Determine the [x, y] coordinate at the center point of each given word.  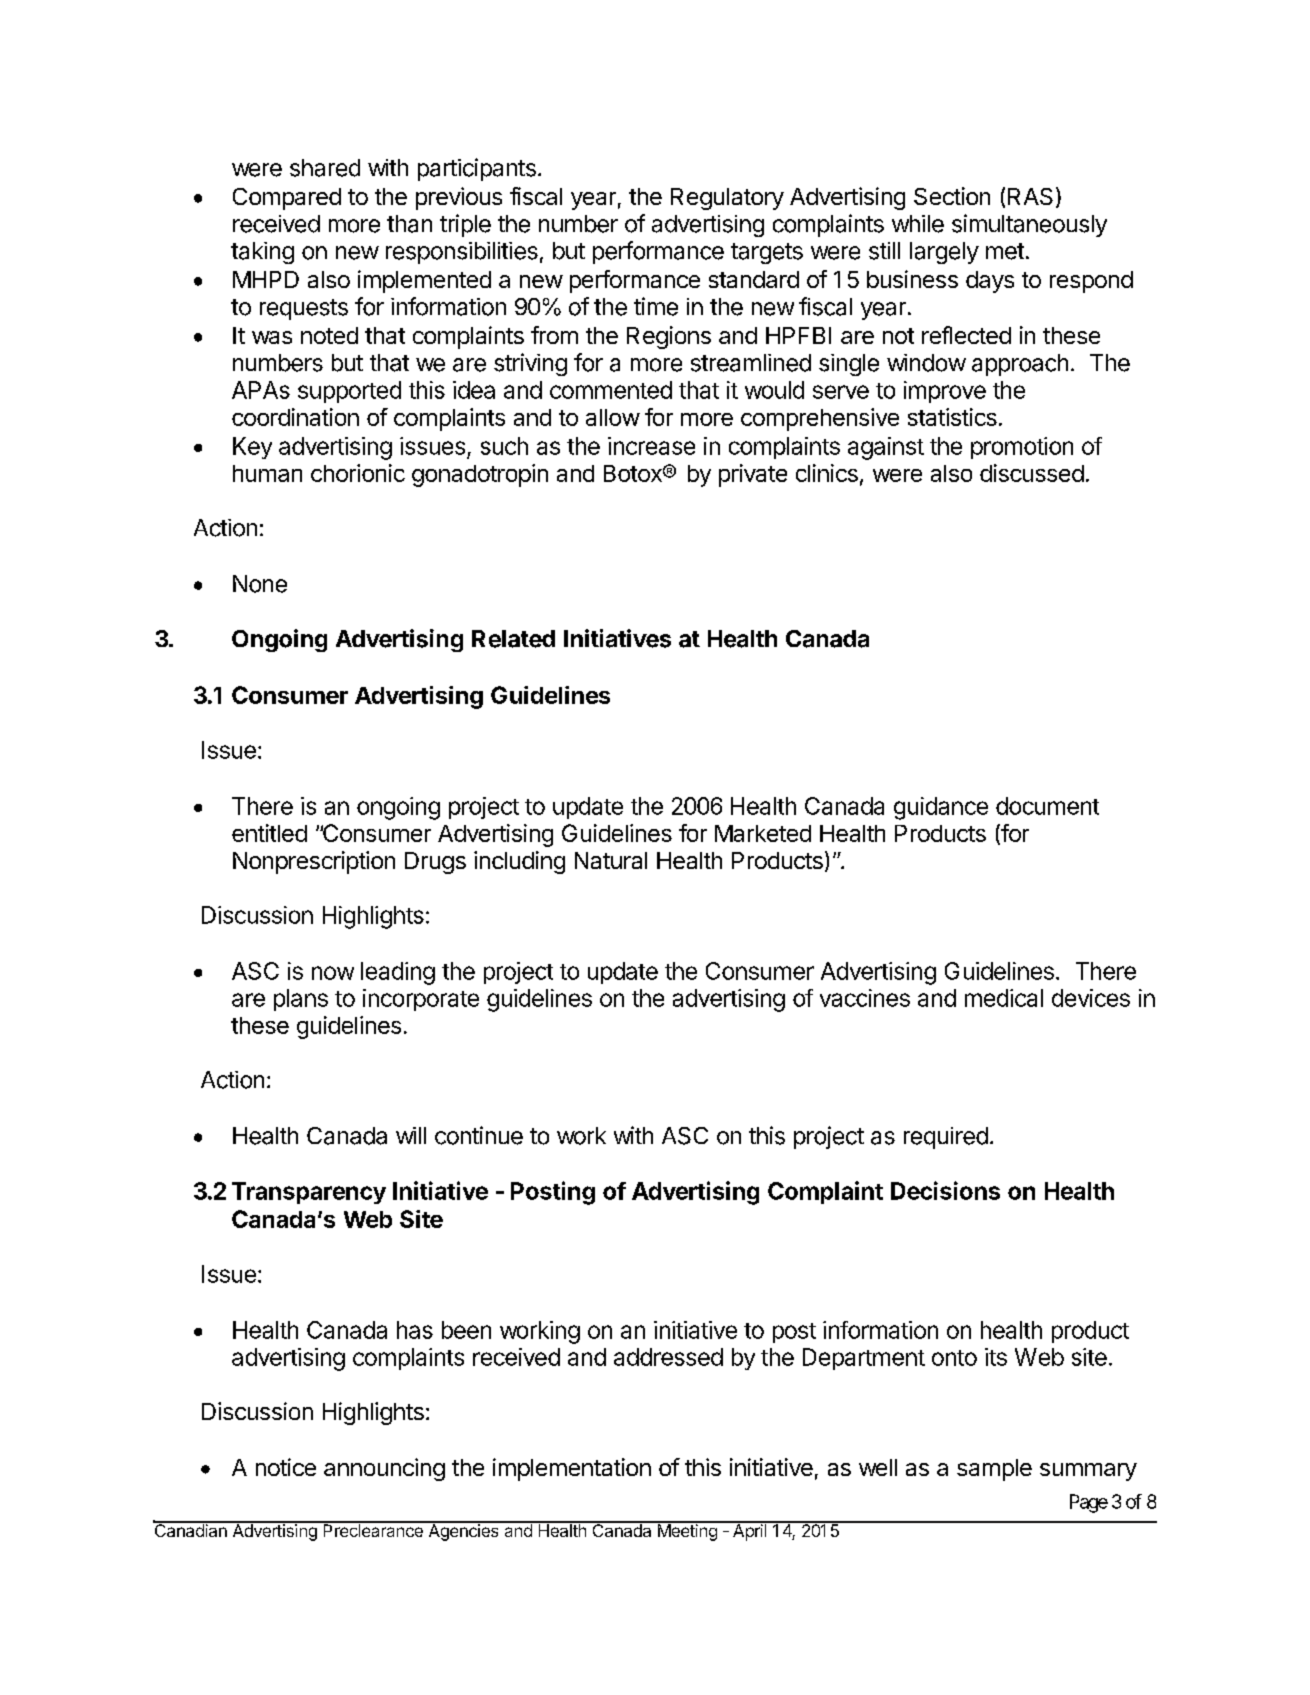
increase [651, 446]
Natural [611, 860]
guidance [941, 808]
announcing [384, 1469]
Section [952, 196]
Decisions [945, 1190]
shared [325, 168]
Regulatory [727, 199]
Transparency [309, 1193]
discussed [1032, 473]
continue [479, 1135]
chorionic [358, 473]
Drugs [435, 863]
